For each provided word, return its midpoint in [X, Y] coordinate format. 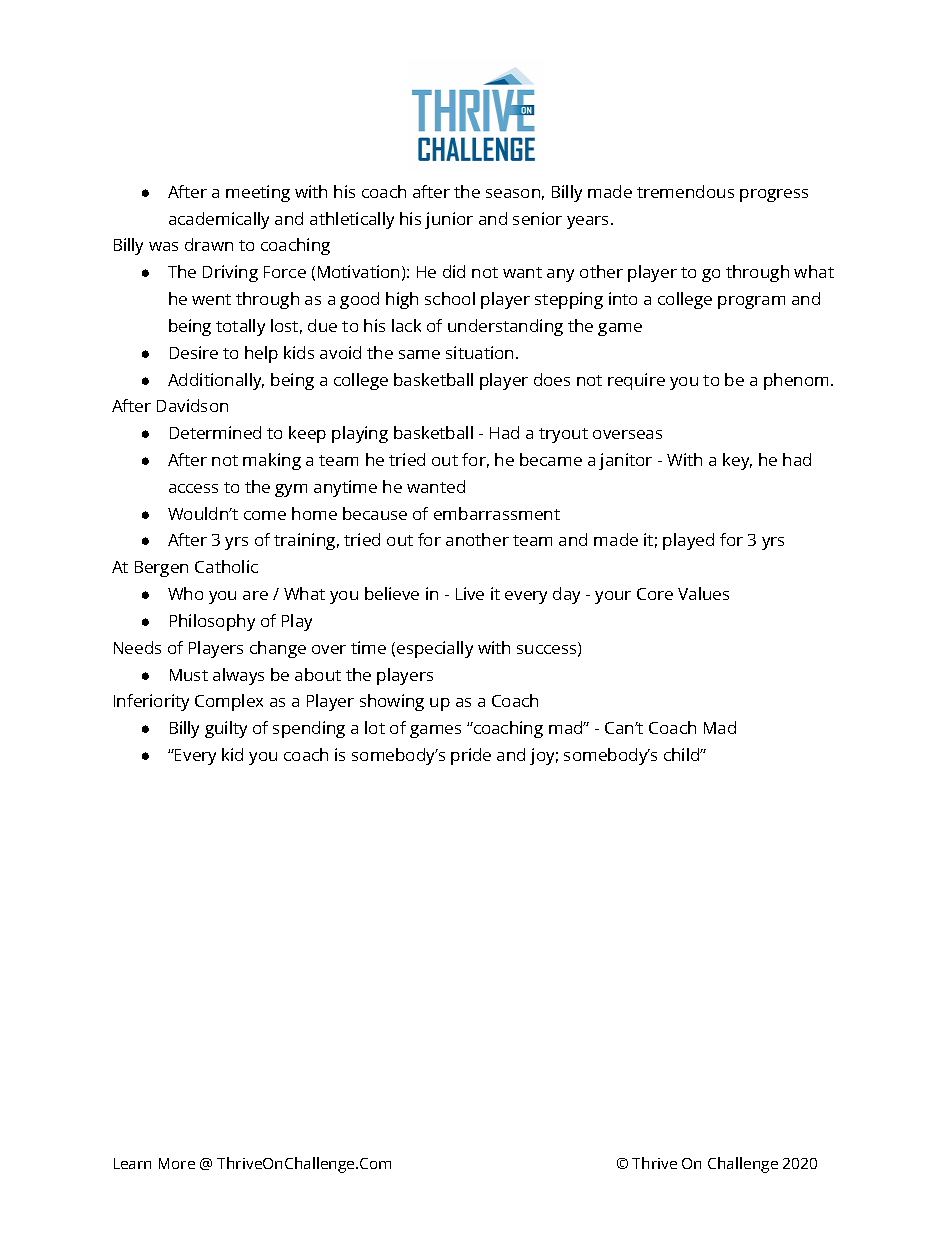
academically [219, 220]
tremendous [685, 191]
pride [471, 756]
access [193, 488]
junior [449, 220]
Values [703, 593]
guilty [226, 729]
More [177, 1163]
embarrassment [497, 513]
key [737, 461]
